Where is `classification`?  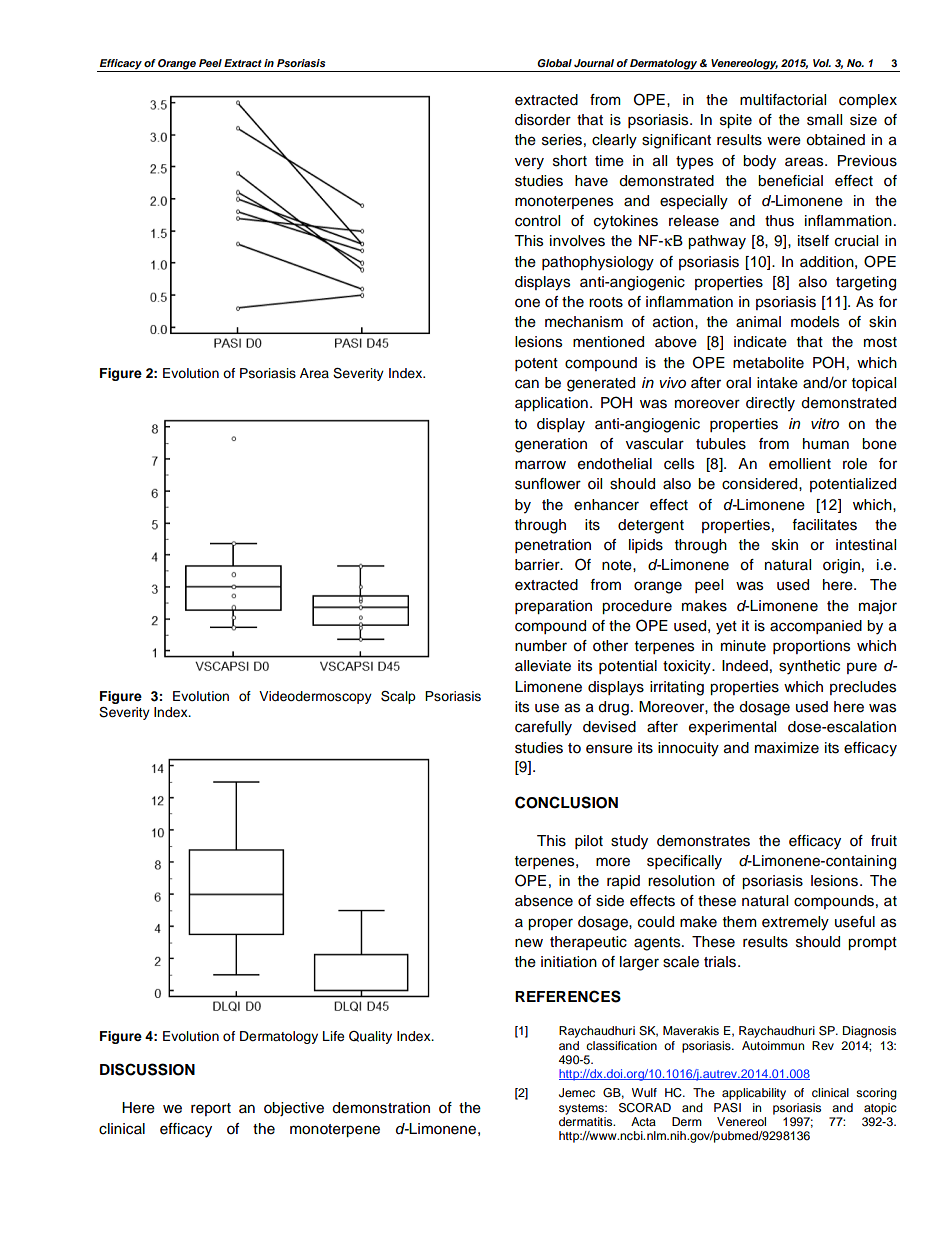
classification is located at coordinates (621, 1045).
